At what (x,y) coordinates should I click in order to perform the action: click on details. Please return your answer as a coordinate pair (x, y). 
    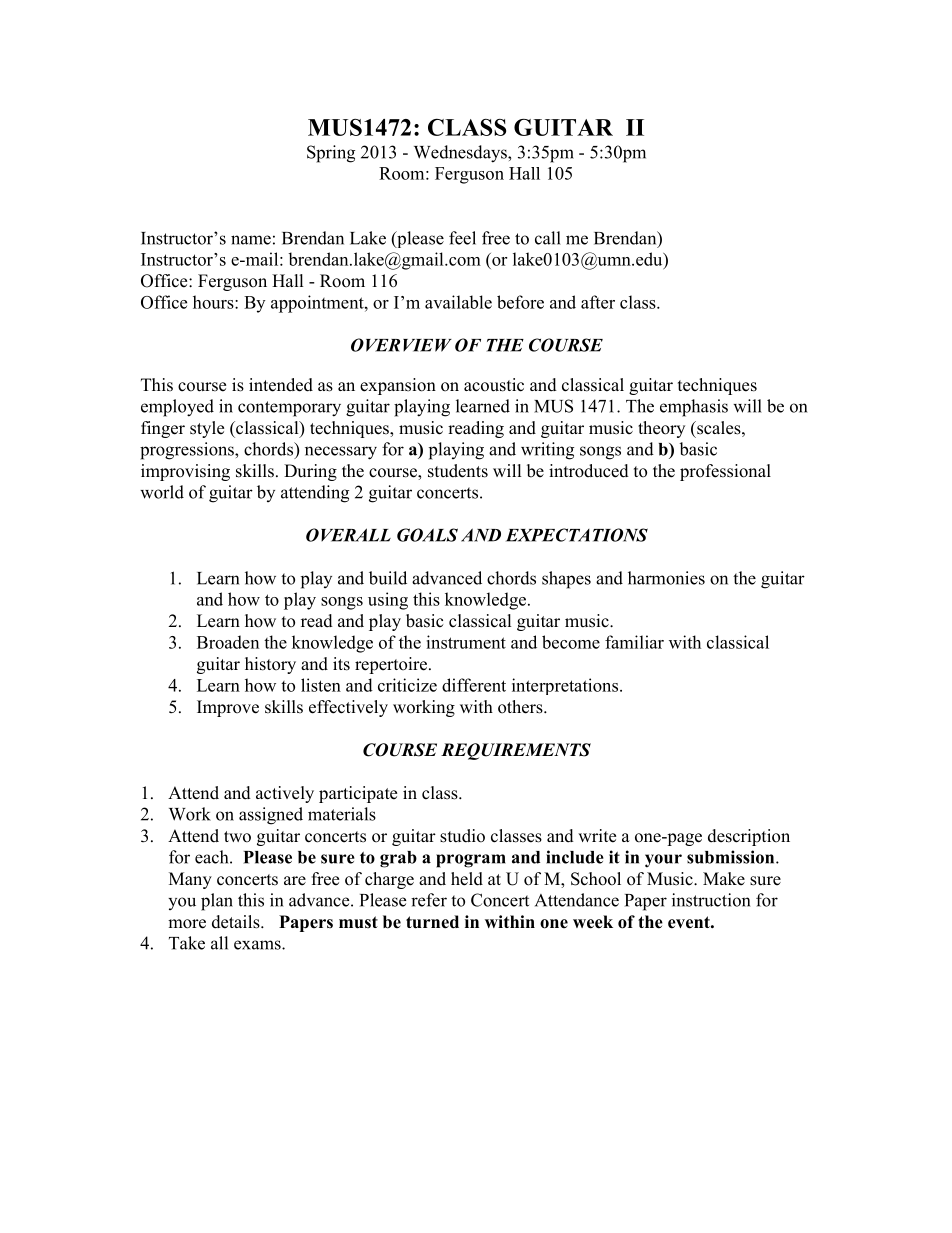
    Looking at the image, I should click on (237, 922).
